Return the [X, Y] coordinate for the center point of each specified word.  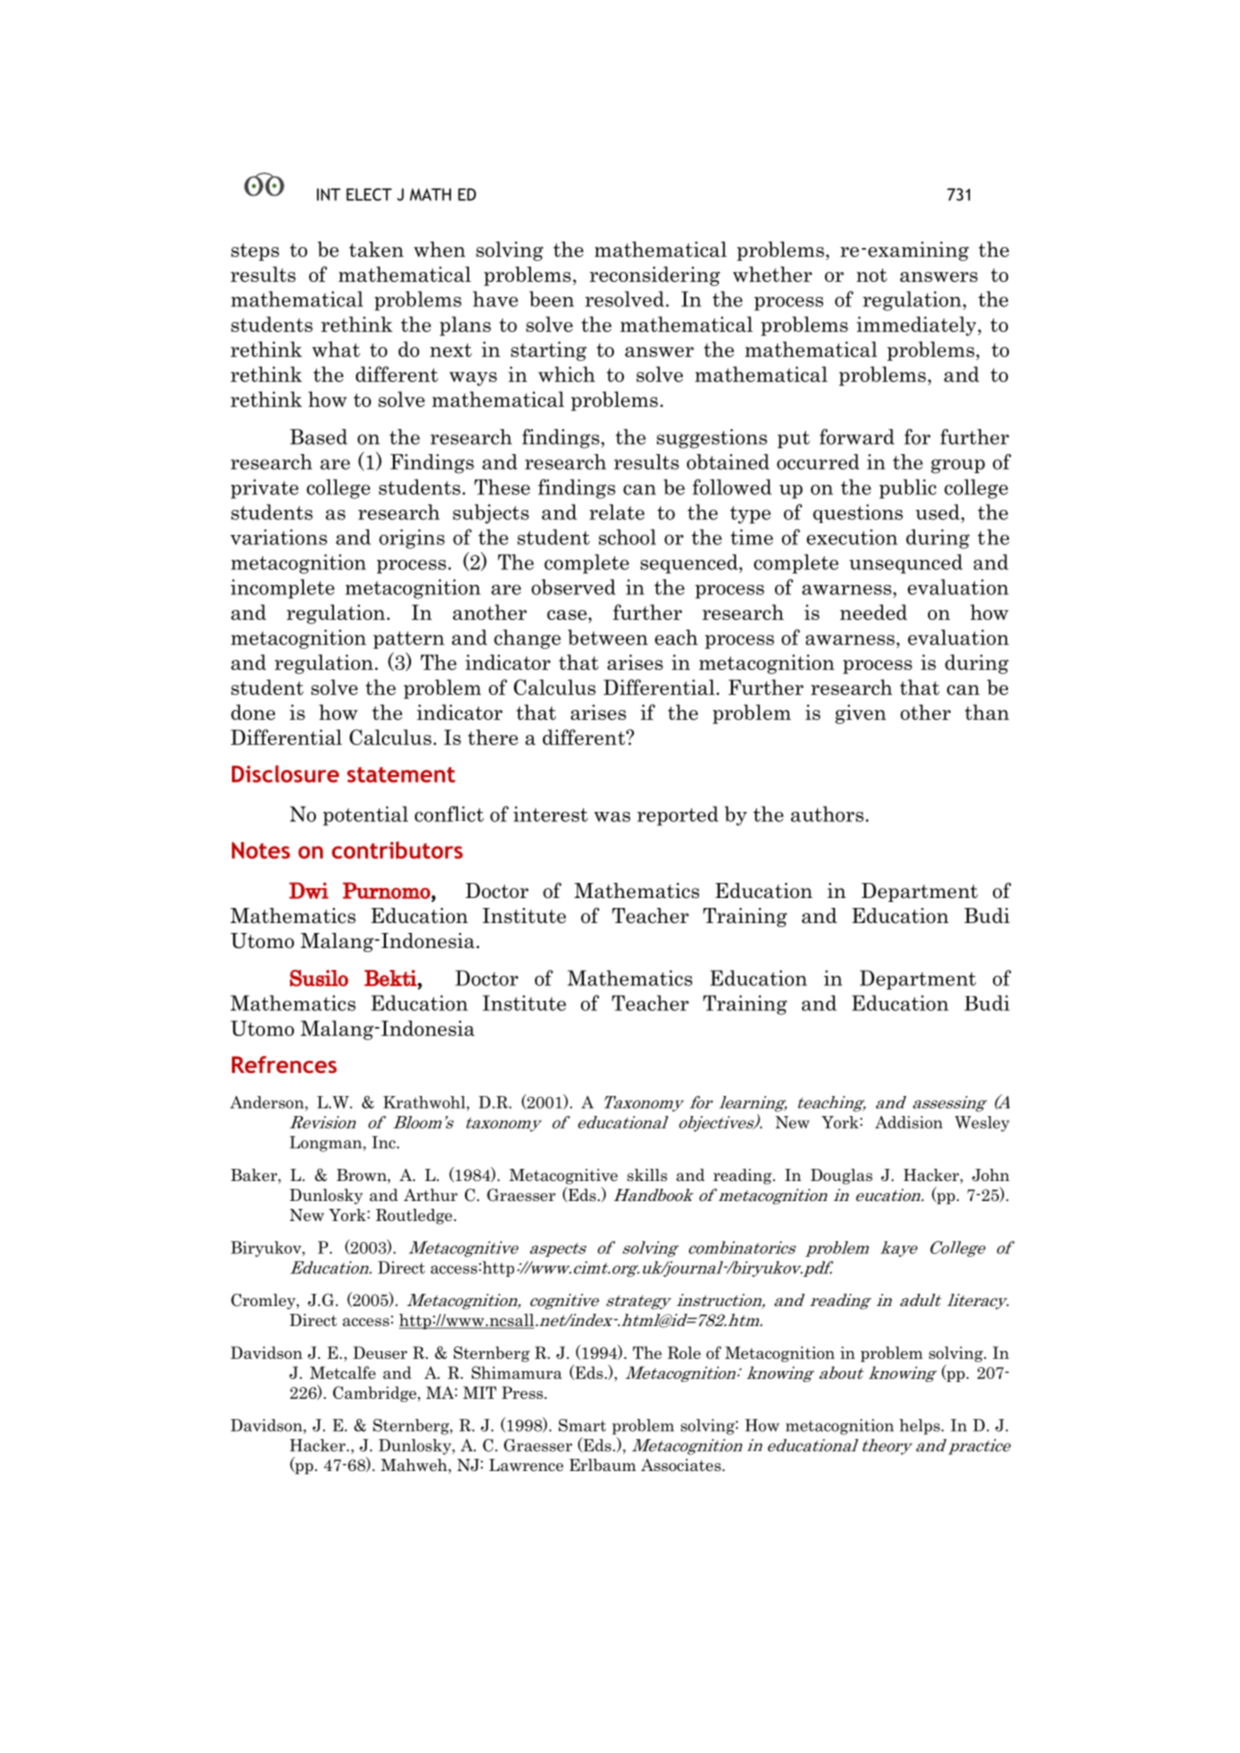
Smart [582, 1425]
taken [376, 249]
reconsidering [655, 276]
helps [920, 1427]
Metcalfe [343, 1372]
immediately [918, 326]
